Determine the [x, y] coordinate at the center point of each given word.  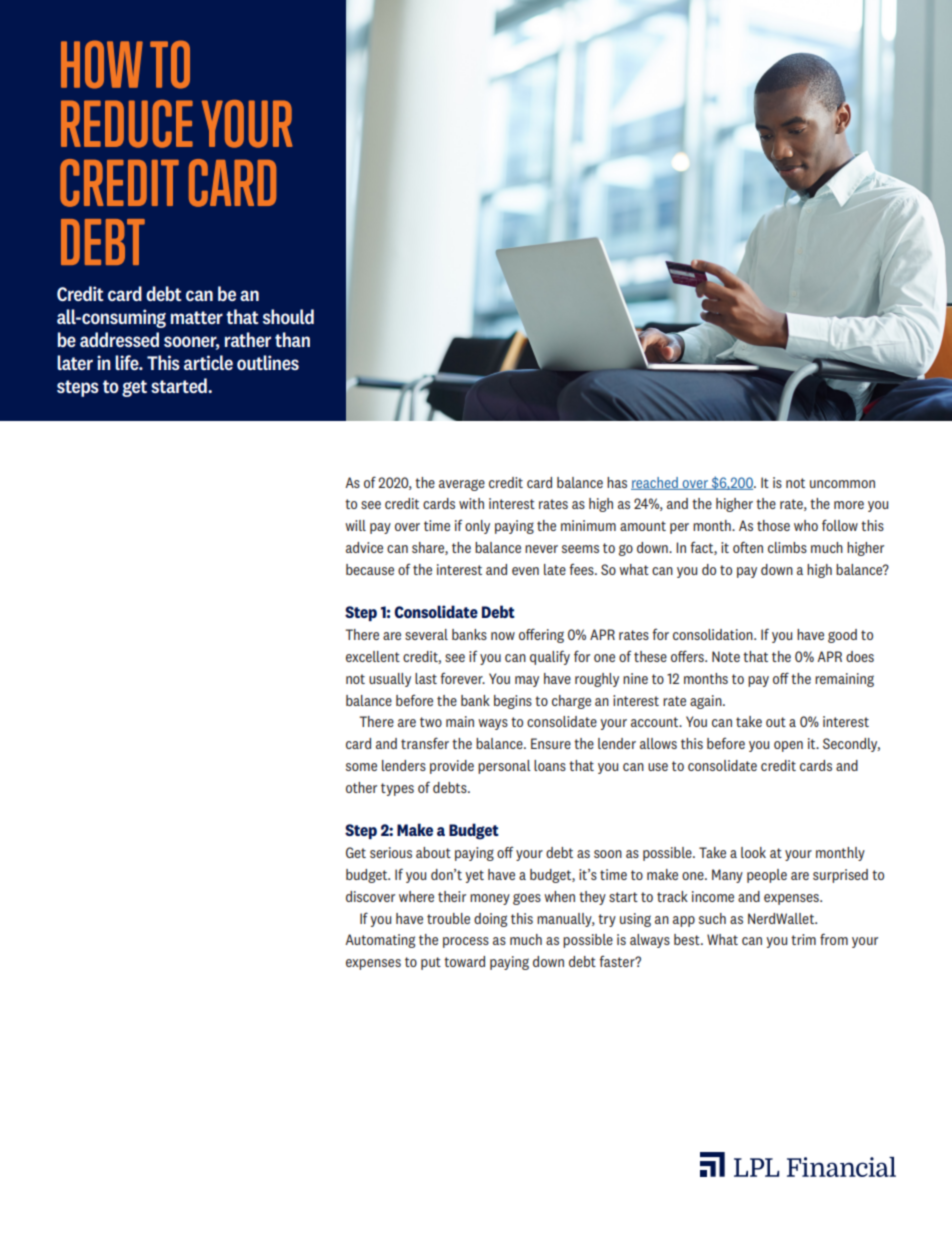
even [525, 571]
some [361, 767]
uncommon [842, 484]
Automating [380, 941]
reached [655, 483]
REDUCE [127, 124]
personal [504, 767]
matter [197, 317]
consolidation [714, 634]
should [288, 316]
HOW [102, 65]
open [788, 746]
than [292, 339]
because [370, 569]
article [208, 362]
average [462, 485]
